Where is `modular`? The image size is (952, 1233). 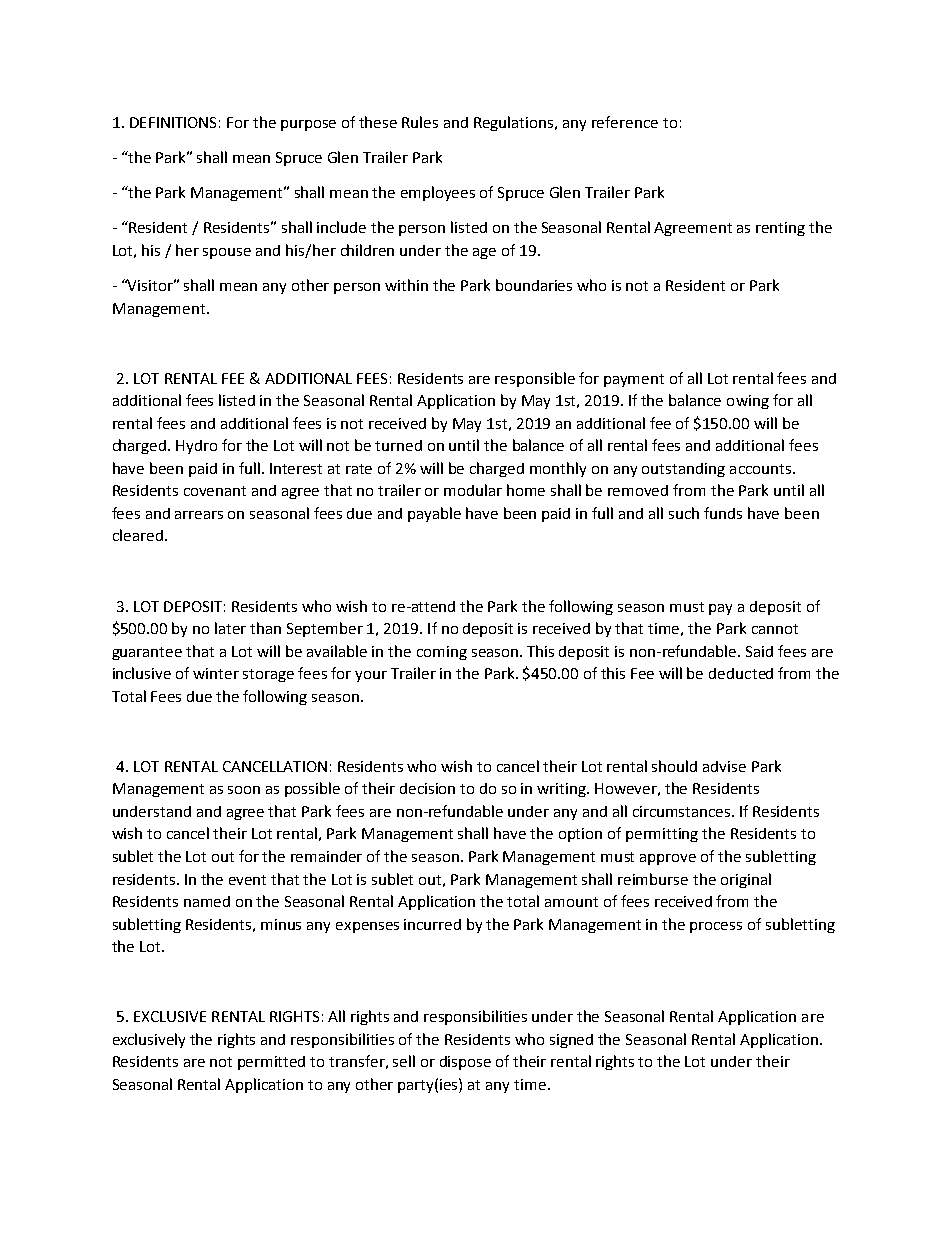 modular is located at coordinates (473, 490).
